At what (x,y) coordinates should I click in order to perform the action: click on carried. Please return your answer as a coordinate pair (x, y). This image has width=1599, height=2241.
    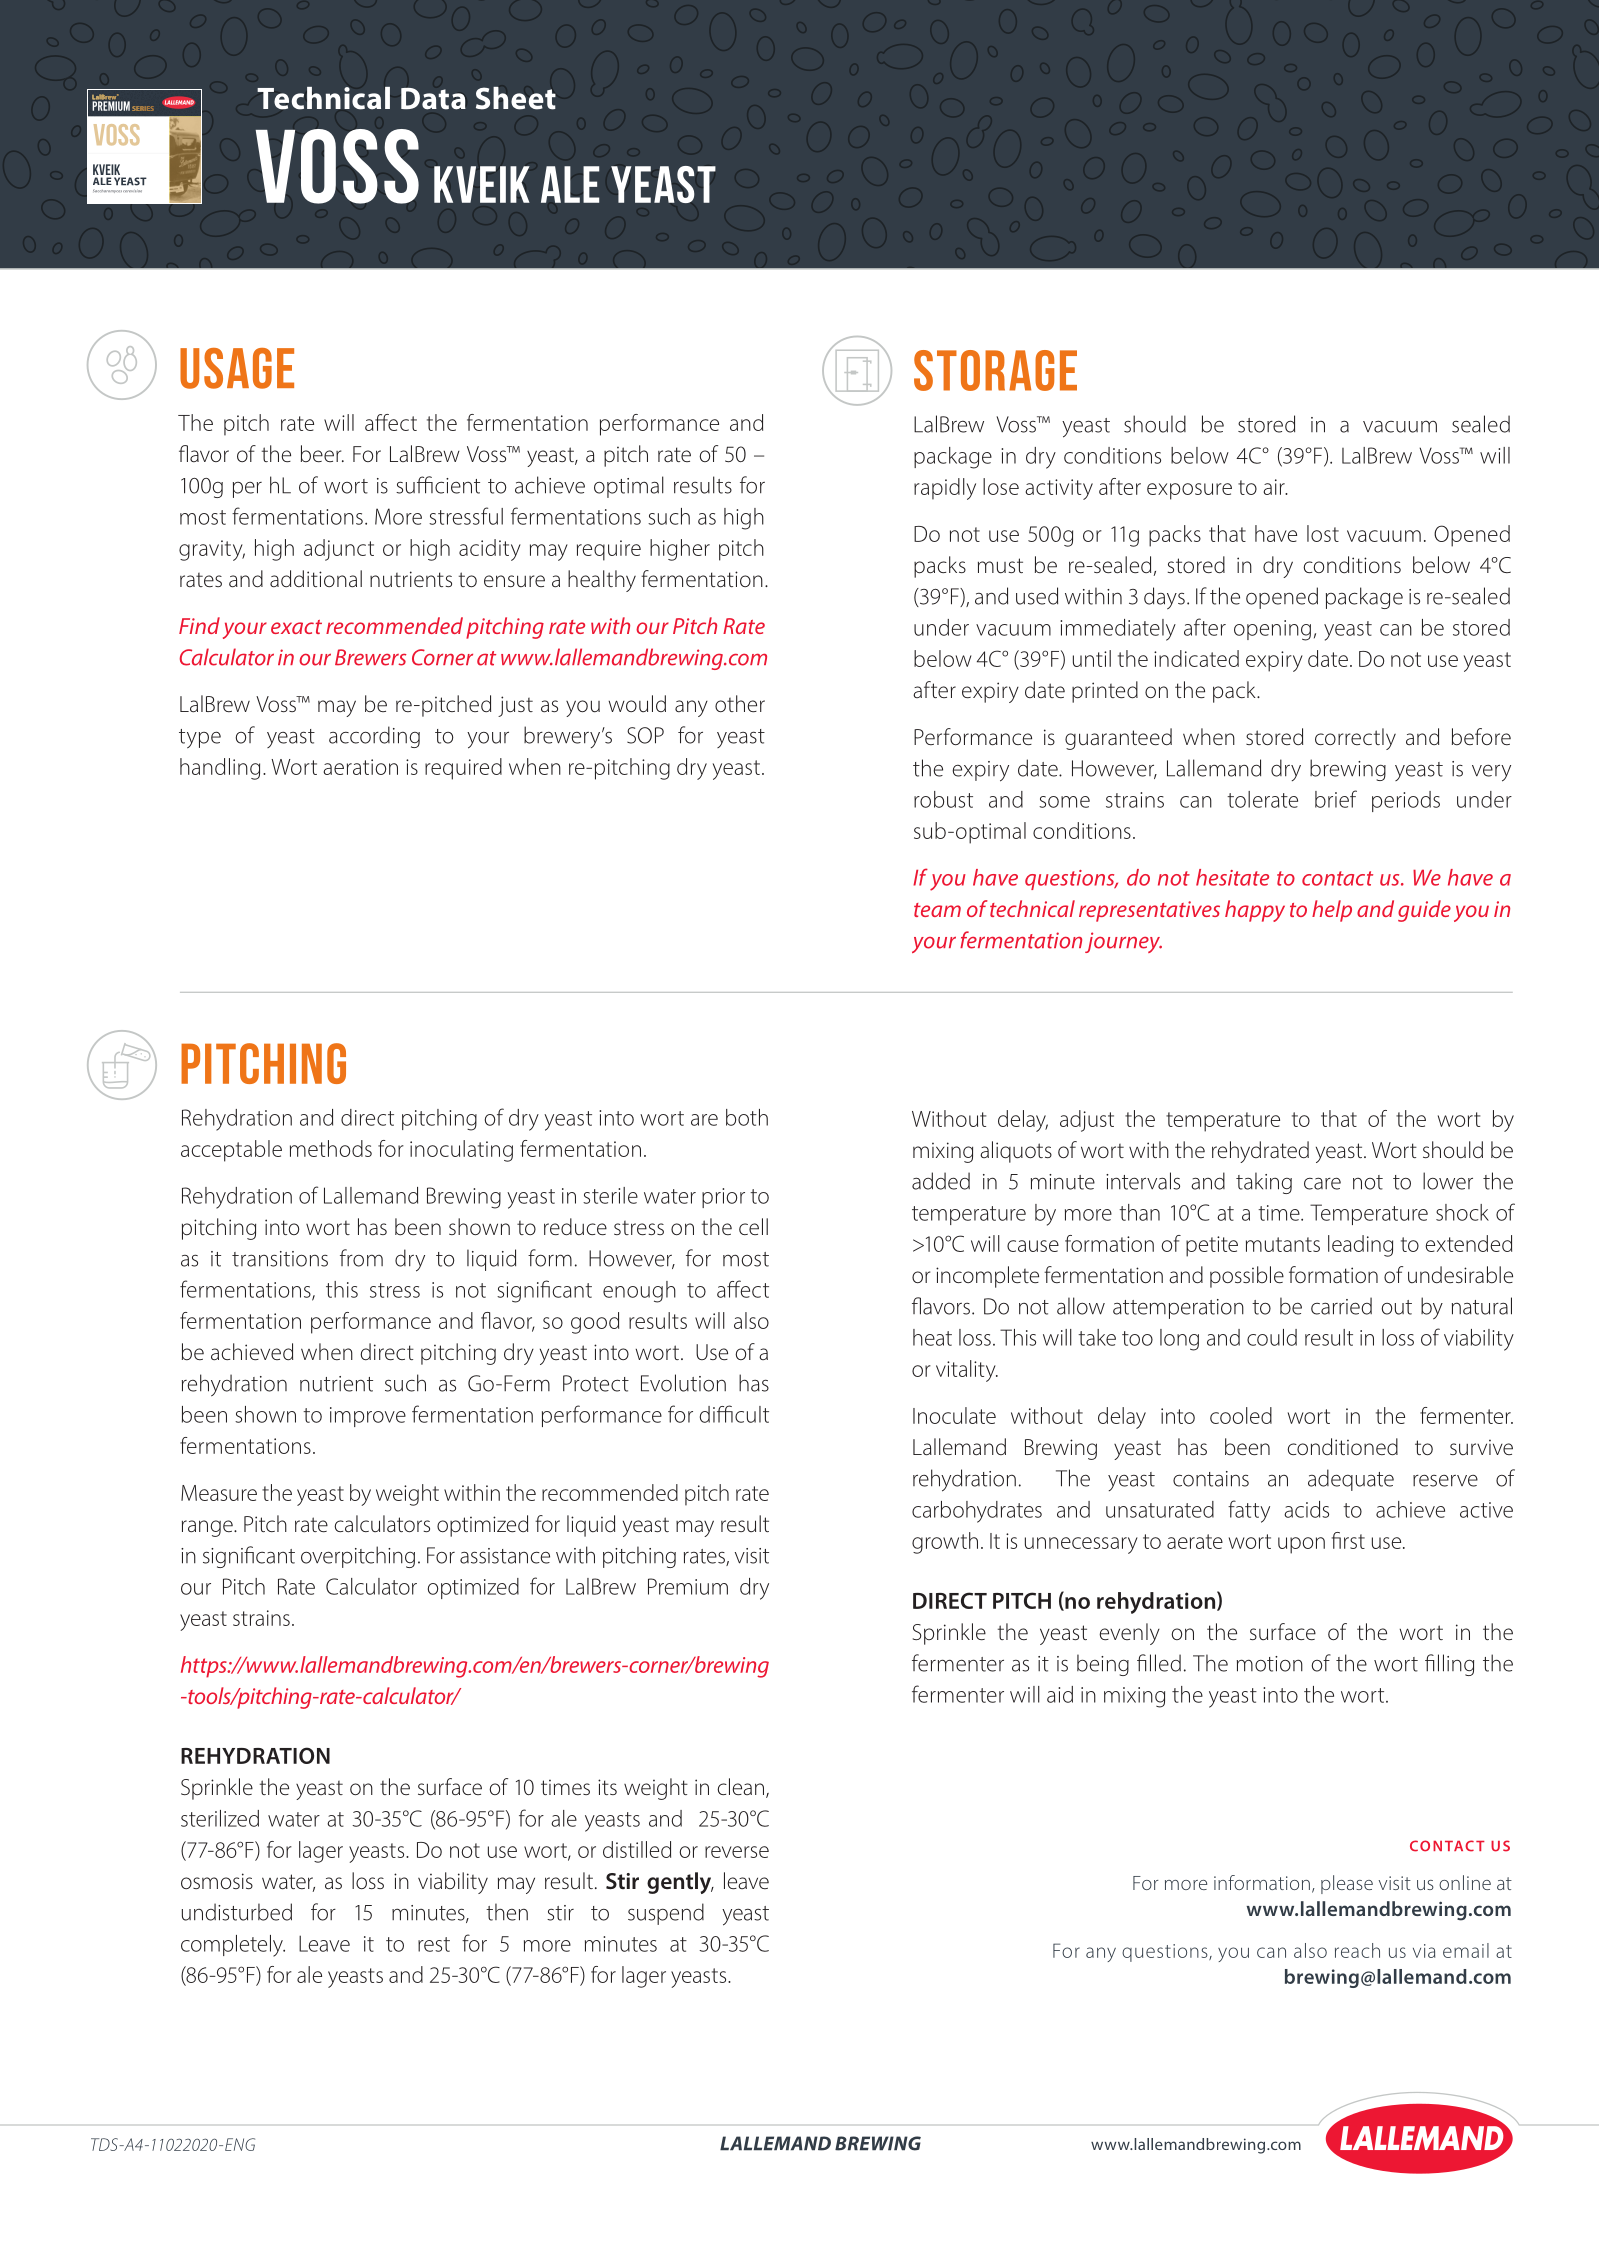
    Looking at the image, I should click on (1341, 1306).
